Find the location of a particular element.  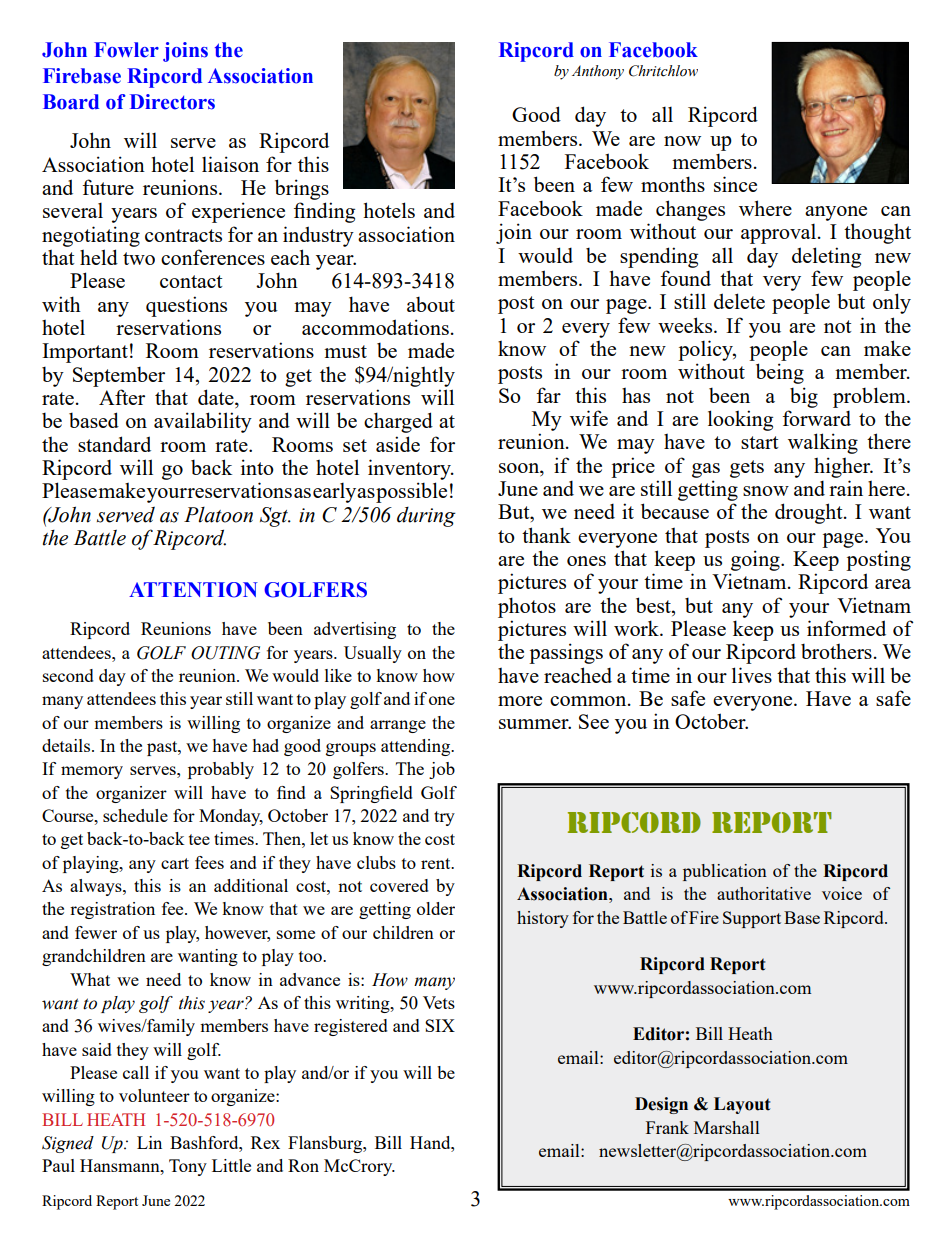

Layout is located at coordinates (742, 1105).
